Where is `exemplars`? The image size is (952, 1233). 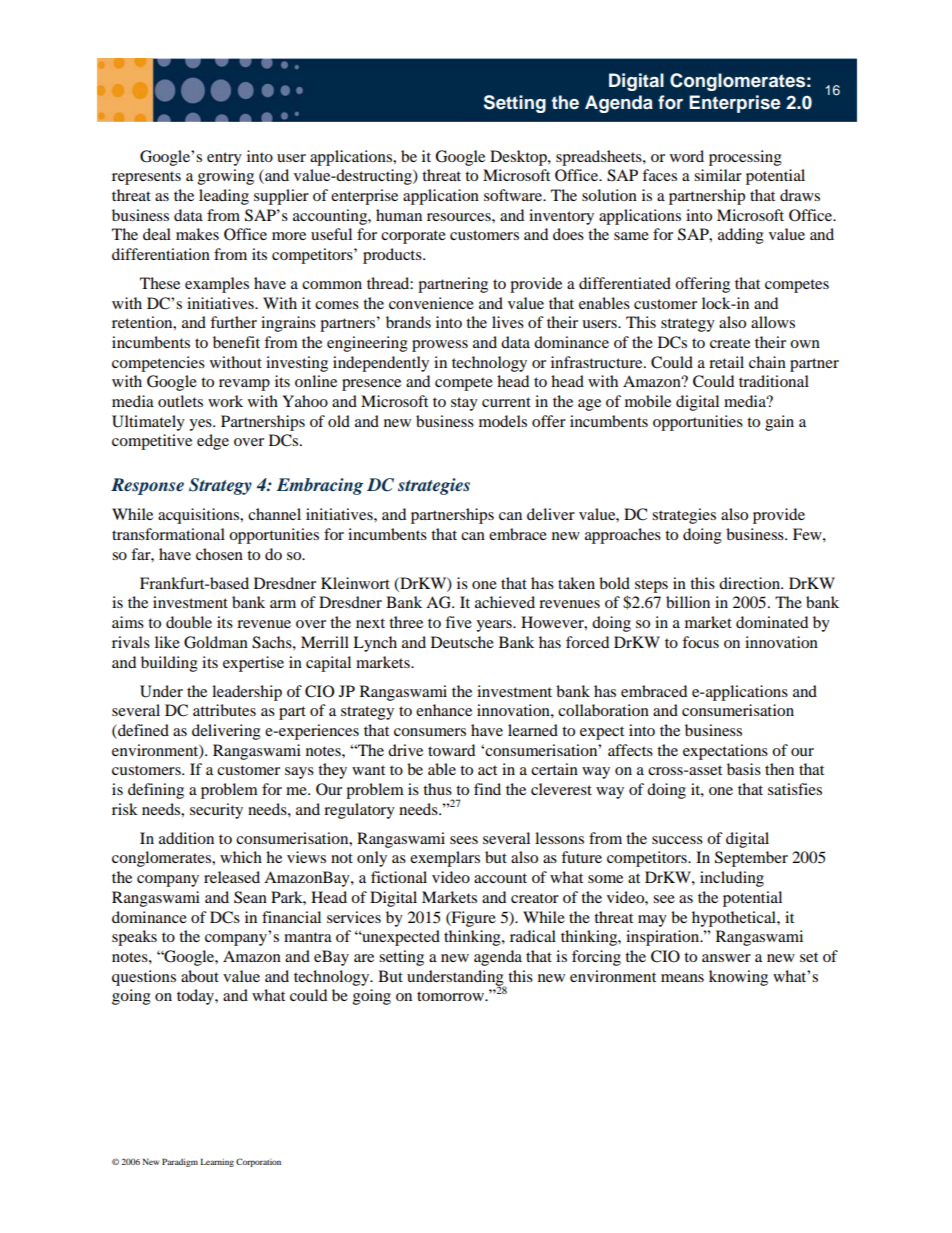
exemplars is located at coordinates (445, 859).
